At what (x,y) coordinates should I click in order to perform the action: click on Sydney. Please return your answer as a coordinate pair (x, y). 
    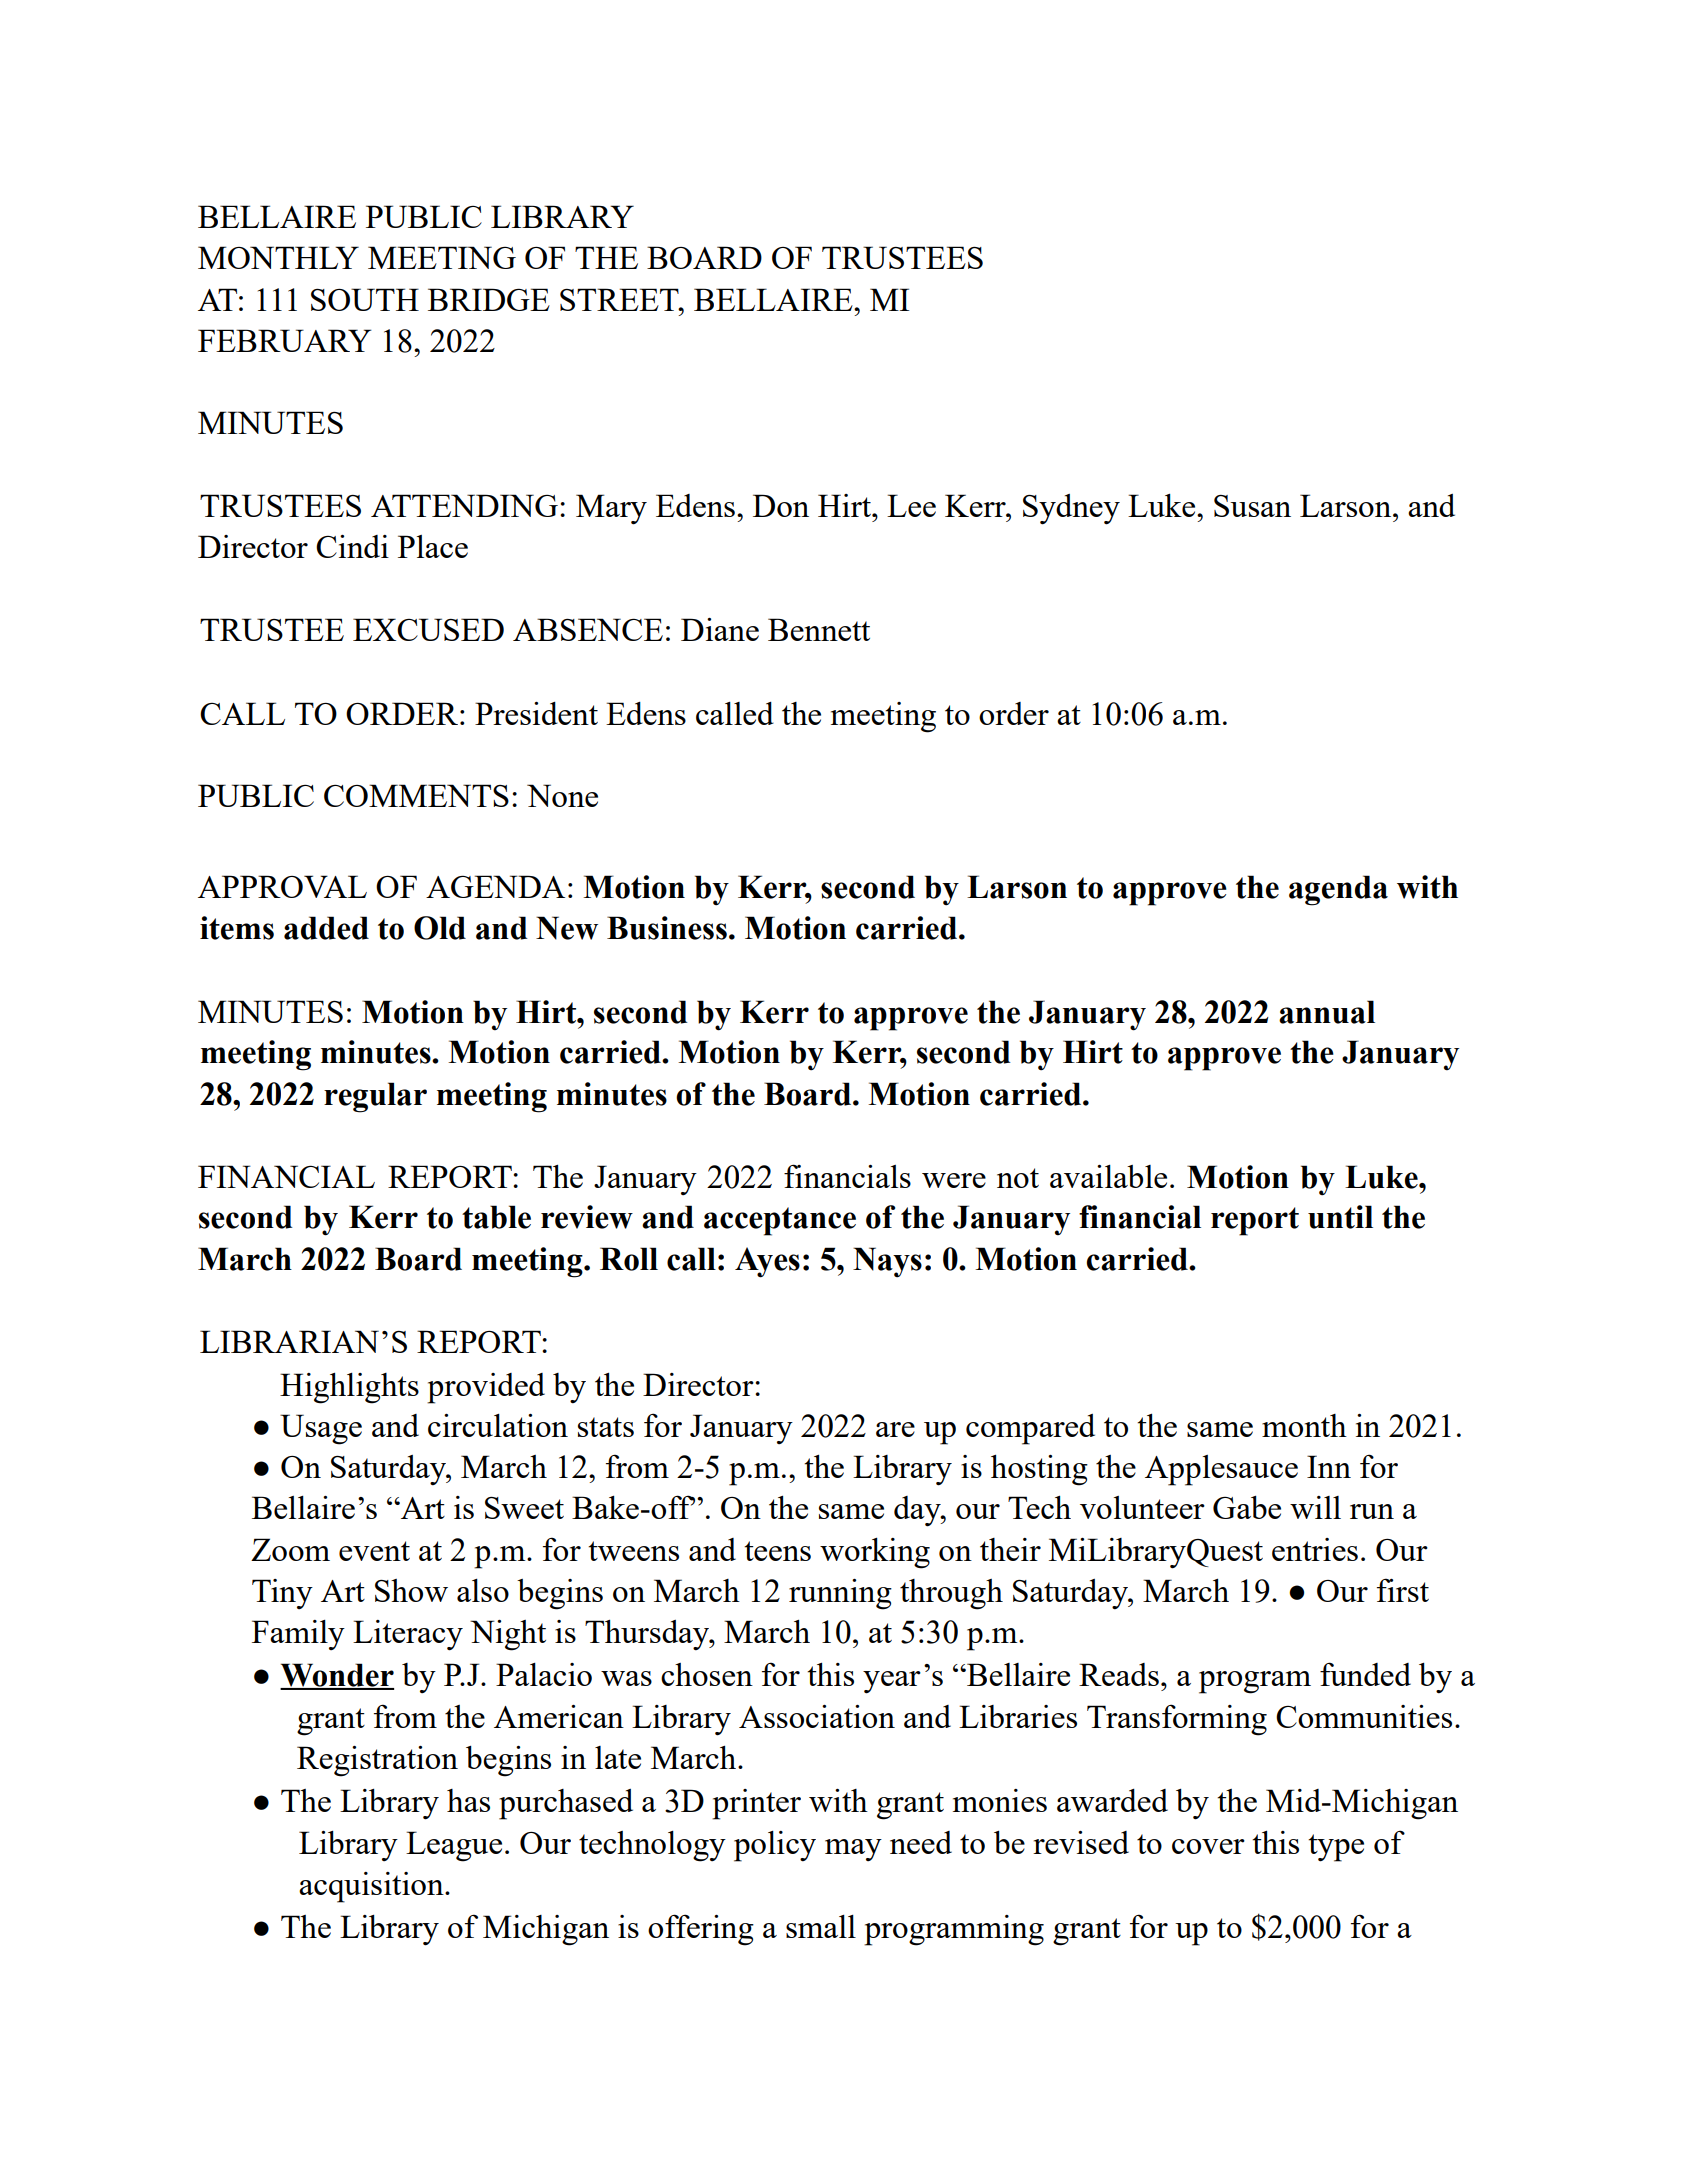
    Looking at the image, I should click on (1071, 509).
